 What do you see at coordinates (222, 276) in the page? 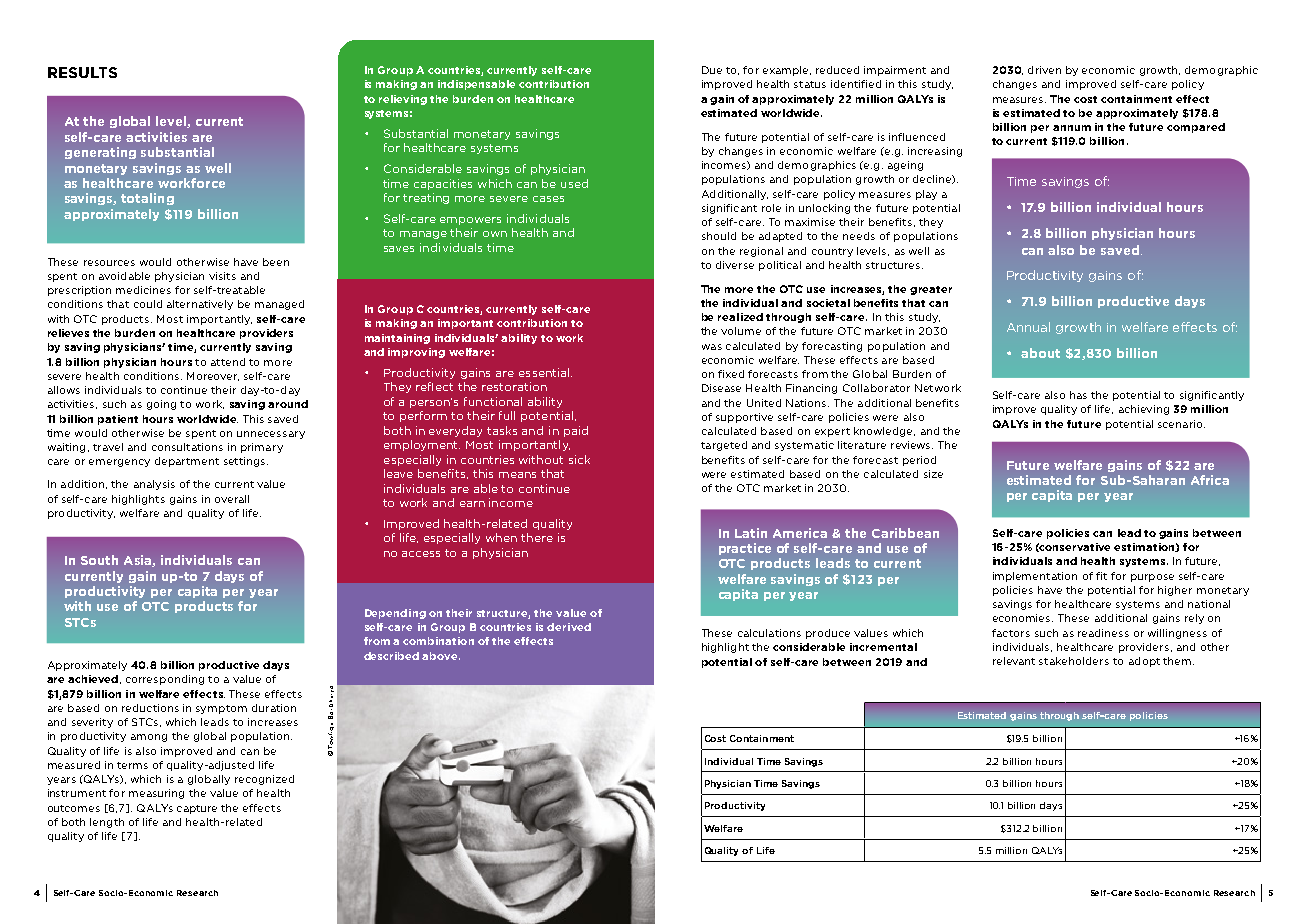
I see `visits` at bounding box center [222, 276].
